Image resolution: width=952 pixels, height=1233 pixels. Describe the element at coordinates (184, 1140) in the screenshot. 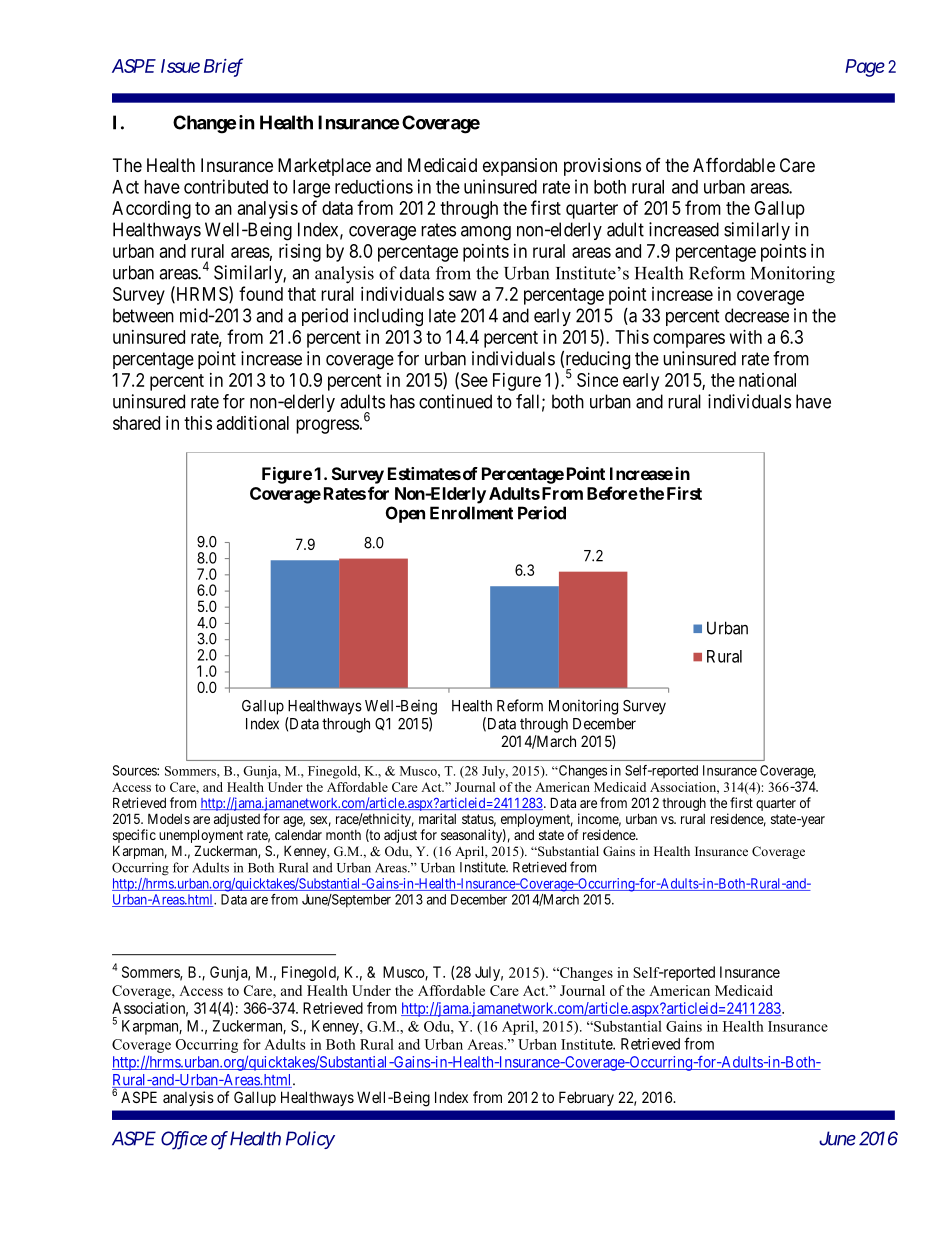

I see `Office` at that location.
